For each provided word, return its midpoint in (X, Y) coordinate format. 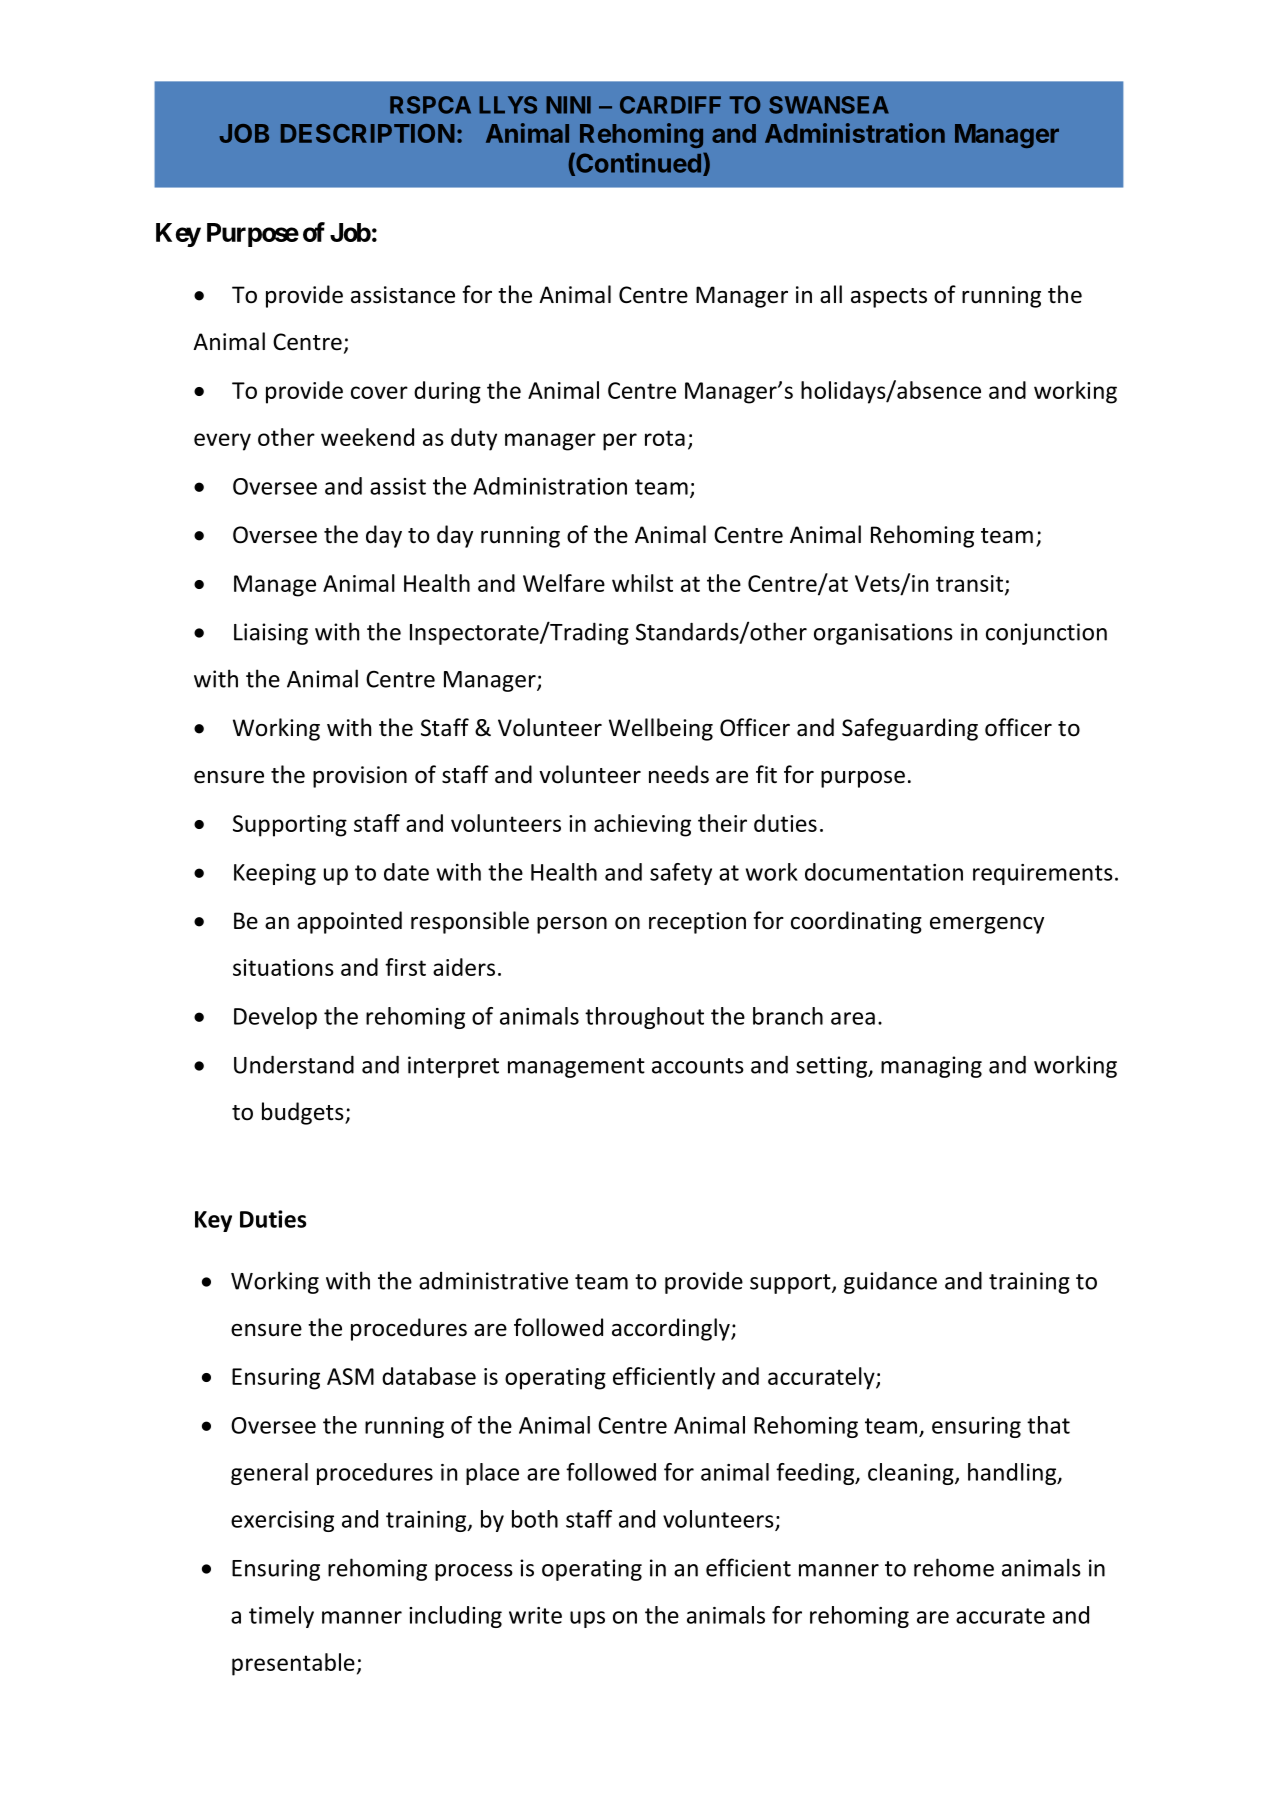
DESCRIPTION (368, 133)
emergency (987, 925)
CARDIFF (670, 105)
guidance (890, 1282)
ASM (350, 1376)
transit (971, 584)
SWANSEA (829, 105)
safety (681, 874)
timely (281, 1617)
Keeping (275, 874)
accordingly (672, 1329)
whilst (642, 583)
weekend (367, 437)
